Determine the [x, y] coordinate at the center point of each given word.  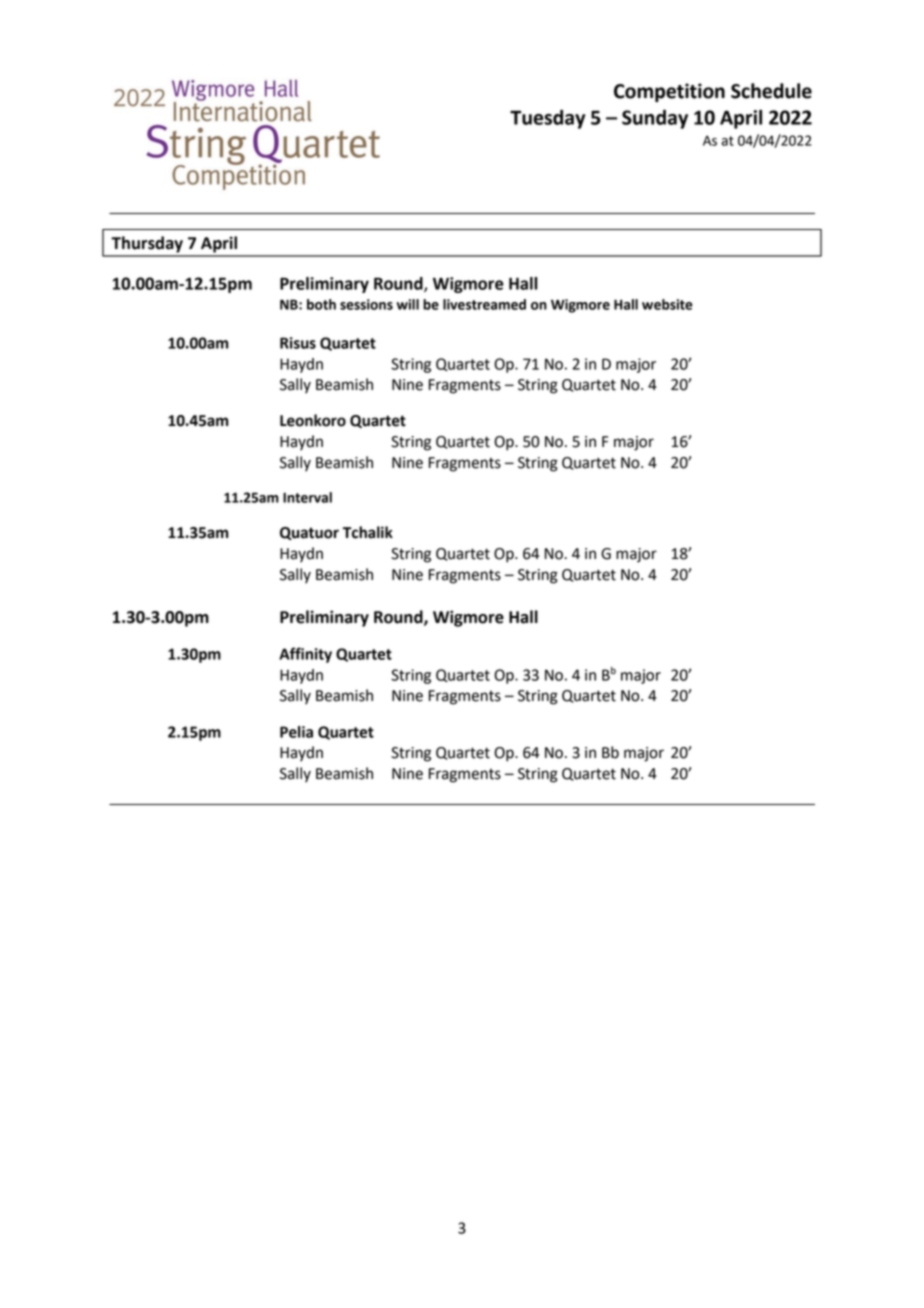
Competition [669, 92]
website [667, 304]
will [408, 304]
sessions [366, 304]
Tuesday [547, 119]
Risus [298, 343]
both [321, 304]
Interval [307, 497]
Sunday [655, 119]
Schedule [771, 91]
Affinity [305, 655]
